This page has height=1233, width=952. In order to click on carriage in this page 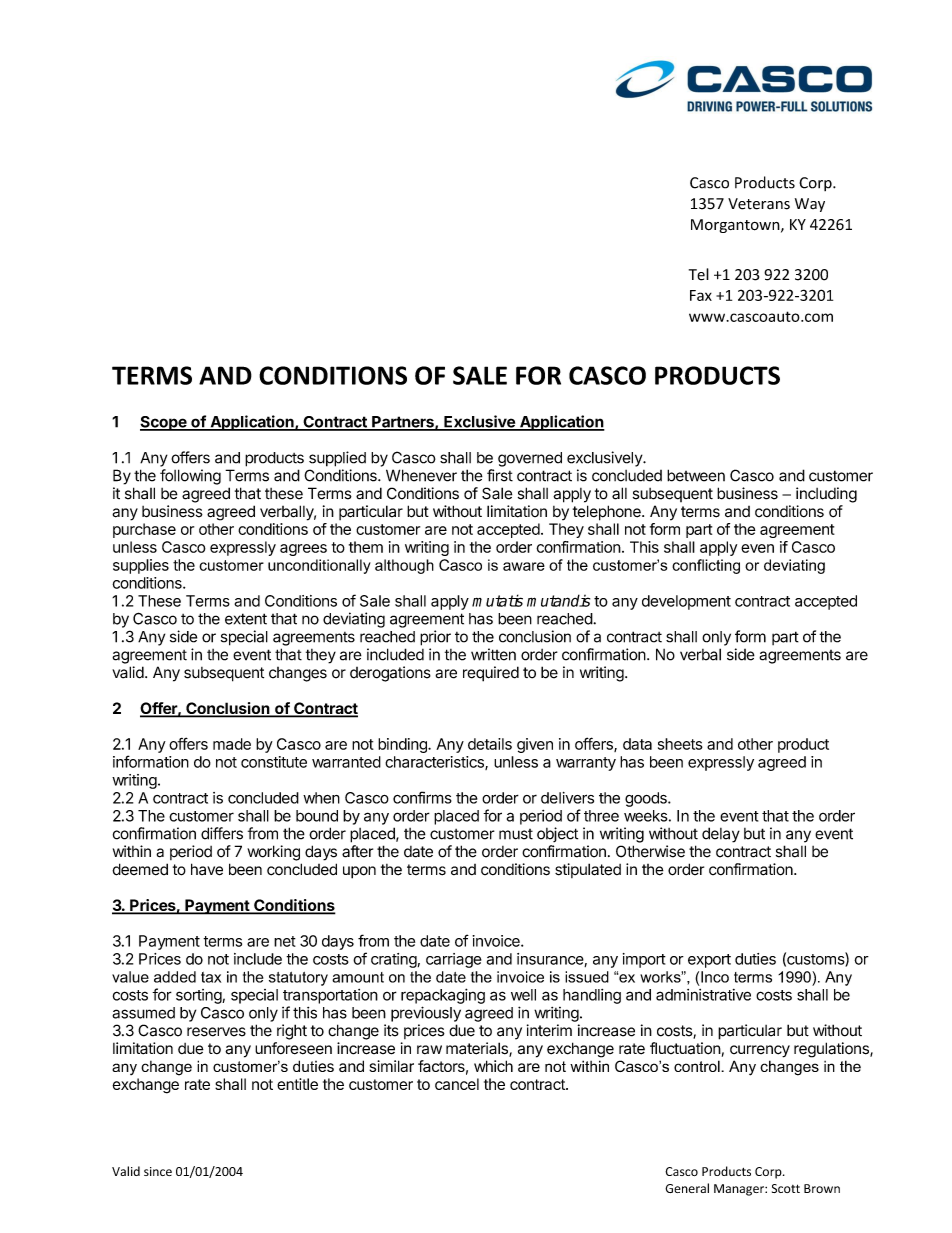, I will do `click(454, 960)`.
